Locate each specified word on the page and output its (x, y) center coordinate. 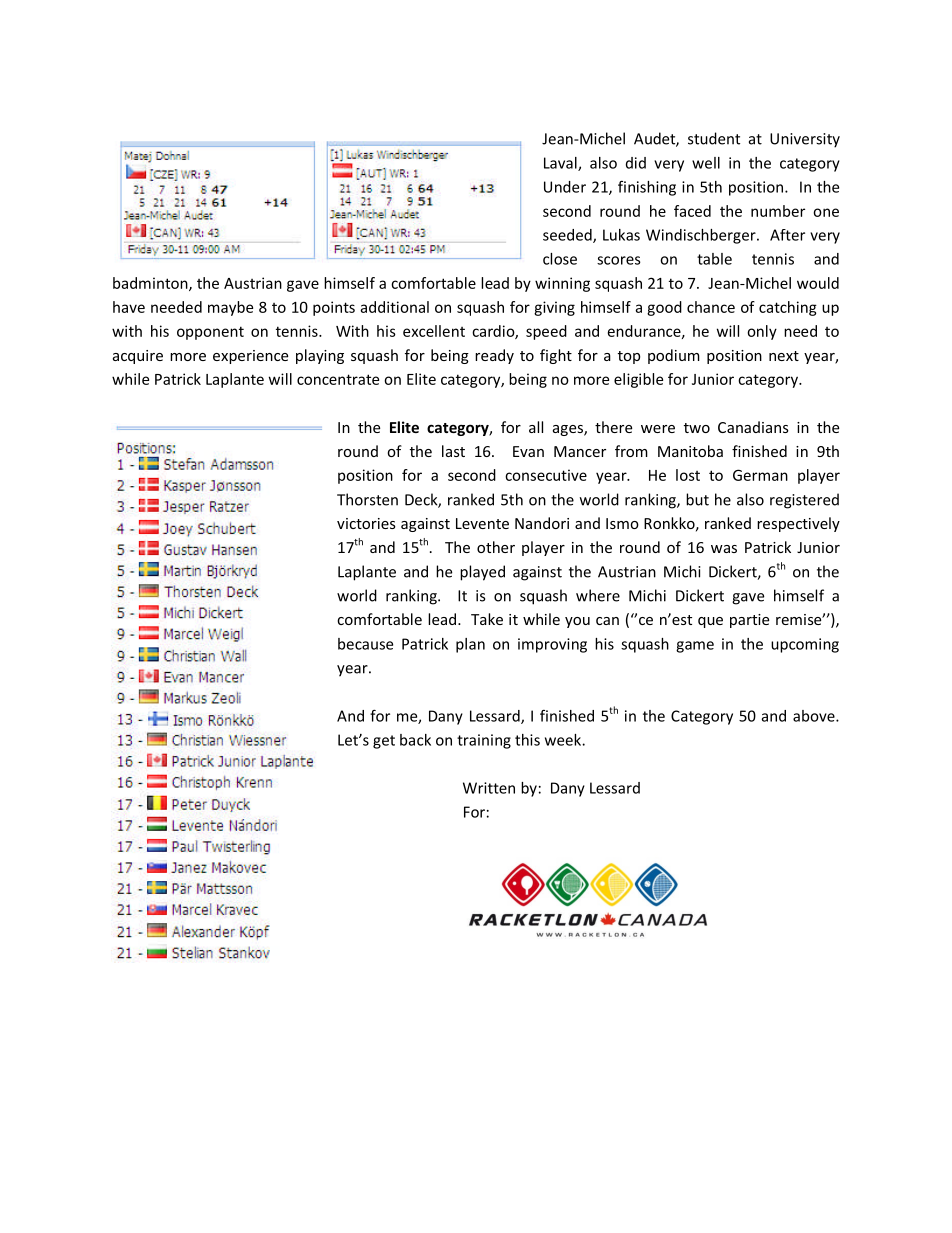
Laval (561, 164)
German (760, 475)
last (453, 451)
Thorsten (367, 499)
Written (489, 788)
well (706, 163)
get (384, 742)
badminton (151, 284)
